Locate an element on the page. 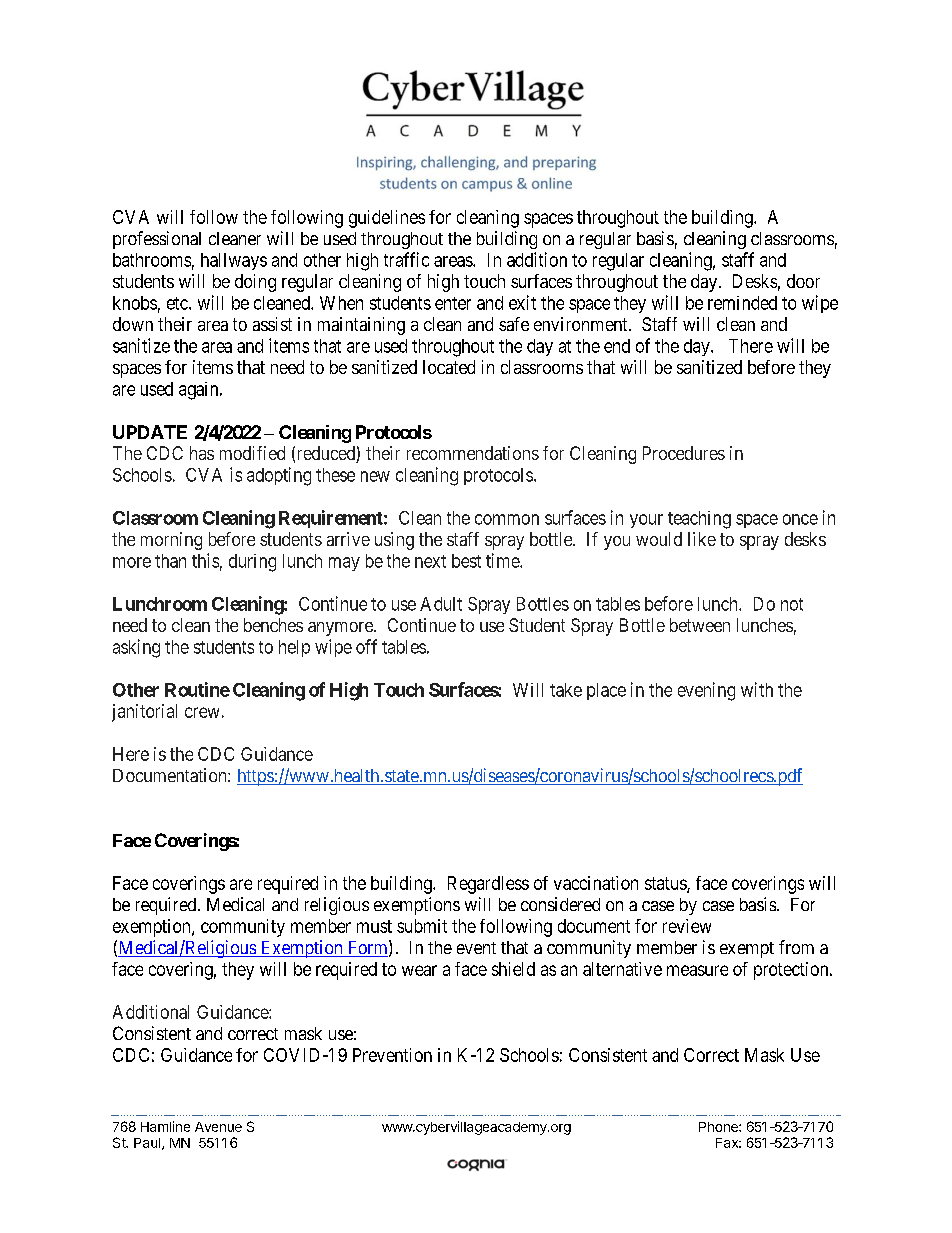  this is located at coordinates (205, 560).
